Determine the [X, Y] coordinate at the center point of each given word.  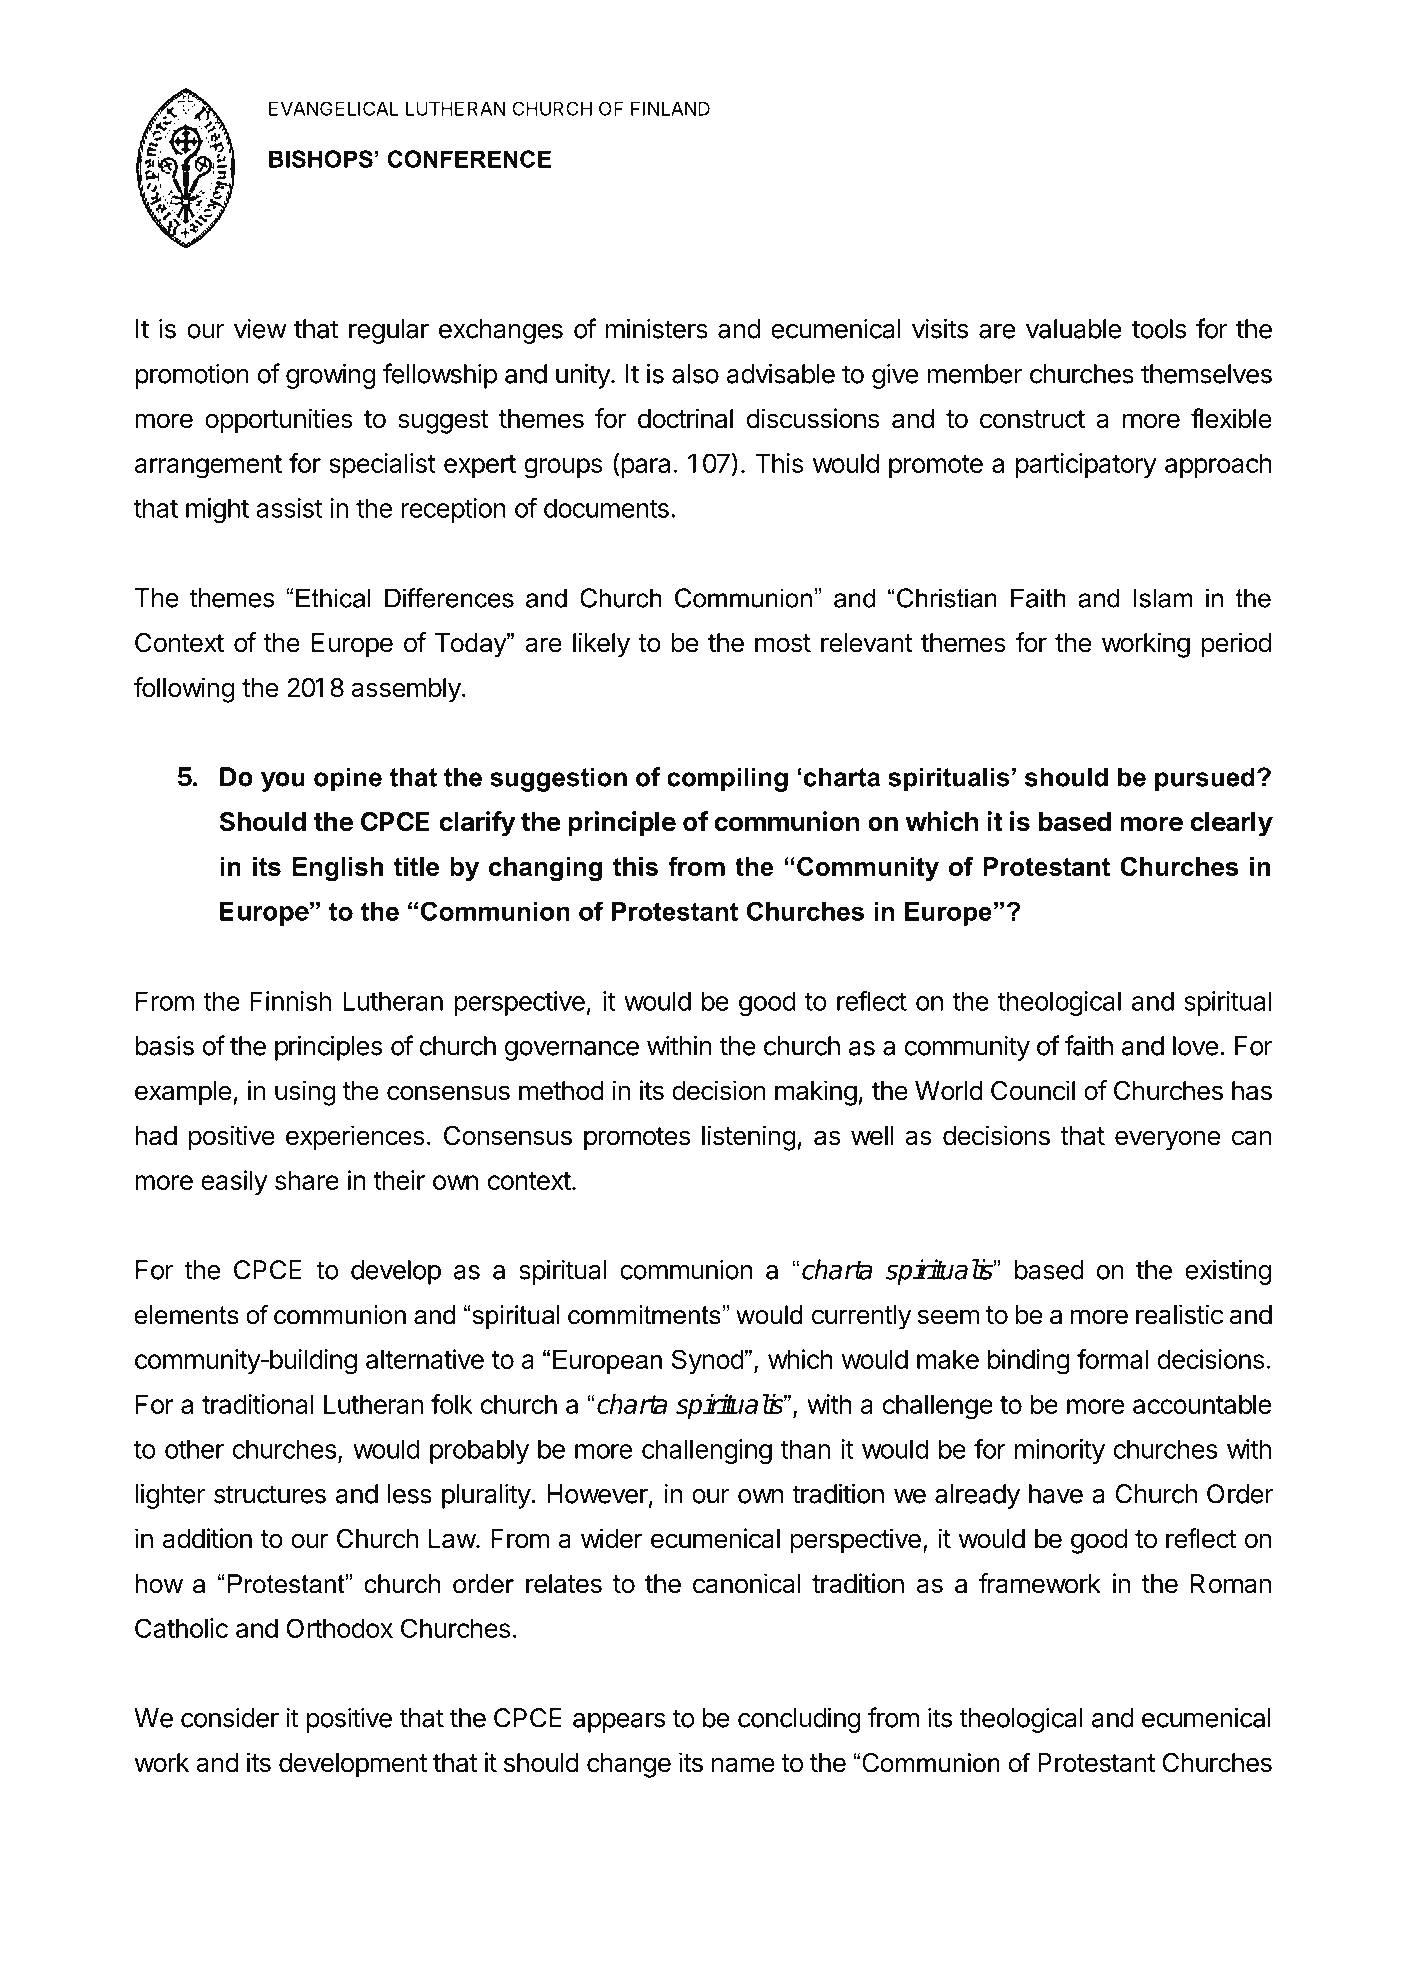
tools [1159, 329]
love [1195, 1046]
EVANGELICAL [334, 108]
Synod [707, 1361]
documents [606, 508]
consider [230, 1718]
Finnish [290, 1001]
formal [1112, 1359]
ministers [656, 328]
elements [186, 1315]
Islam [1163, 598]
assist [289, 508]
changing [545, 869]
